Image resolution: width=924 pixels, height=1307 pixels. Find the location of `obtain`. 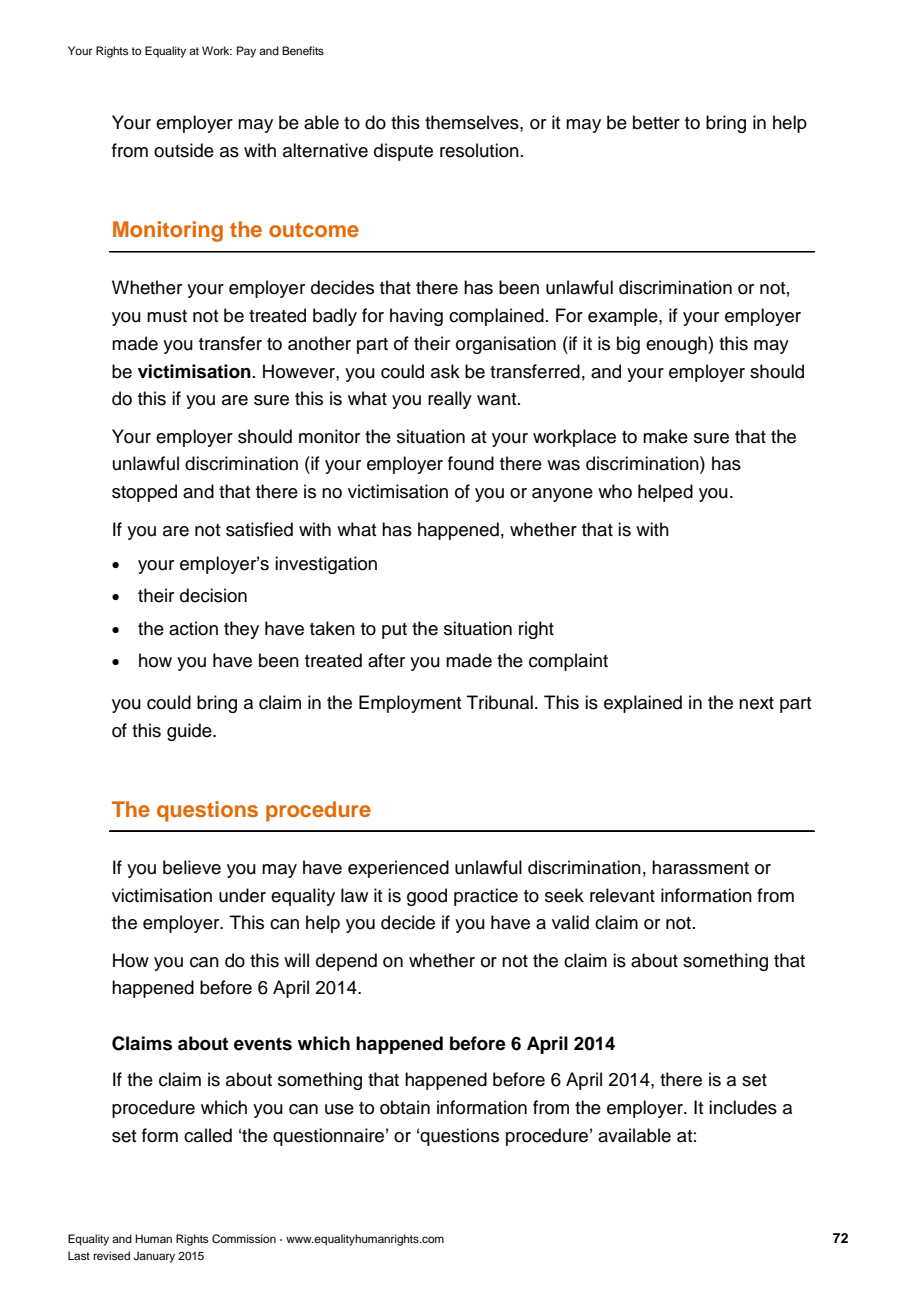

obtain is located at coordinates (405, 1107).
